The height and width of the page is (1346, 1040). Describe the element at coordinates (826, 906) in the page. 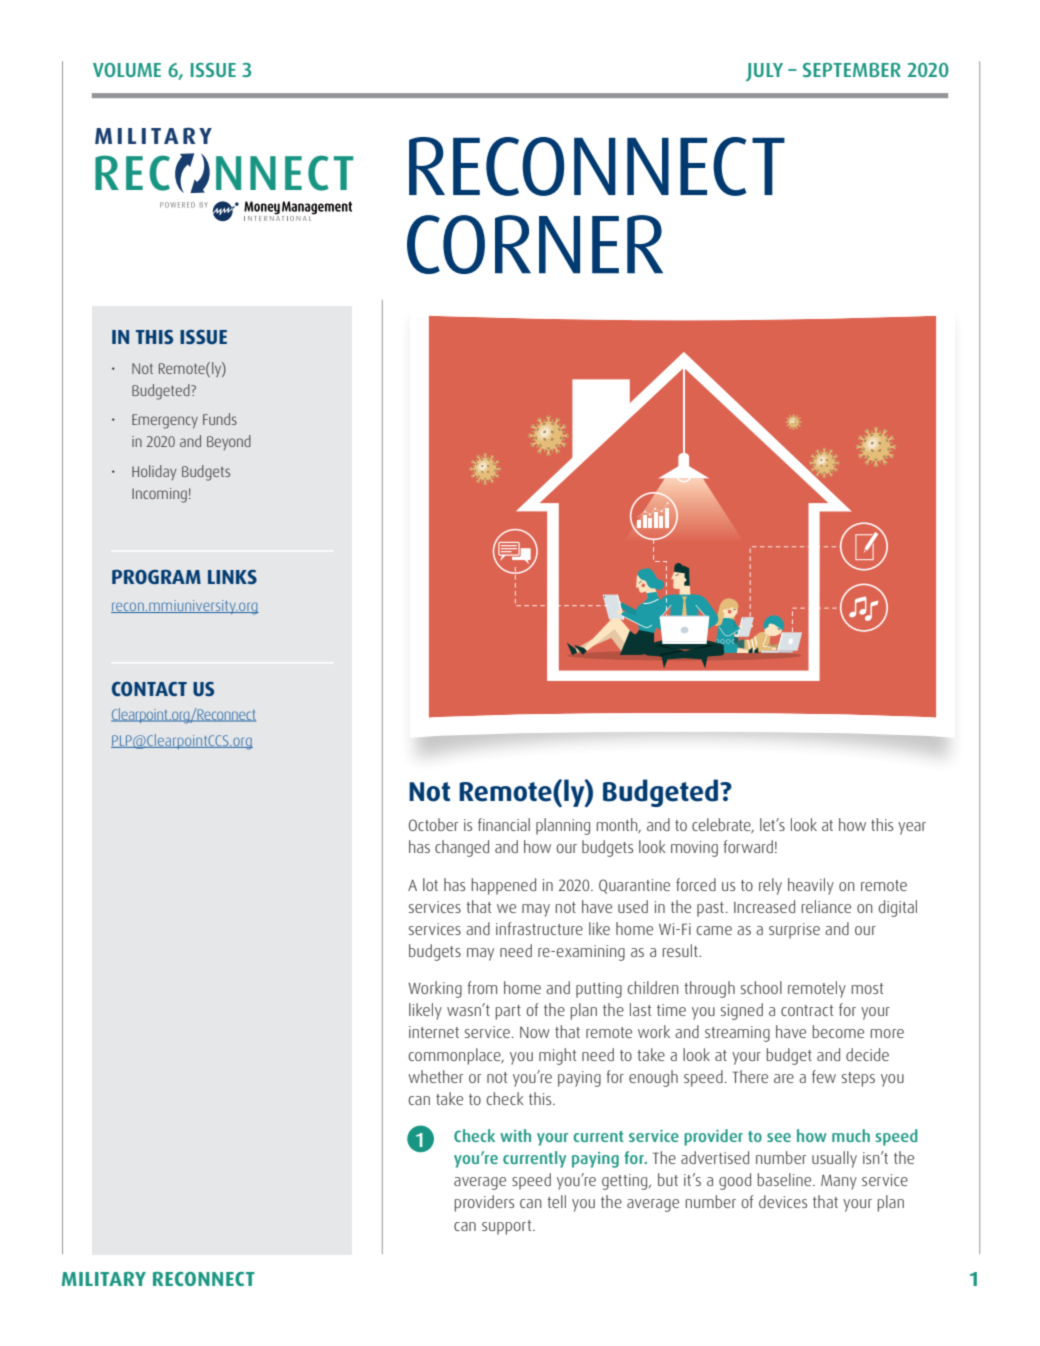

I see `reliance` at that location.
